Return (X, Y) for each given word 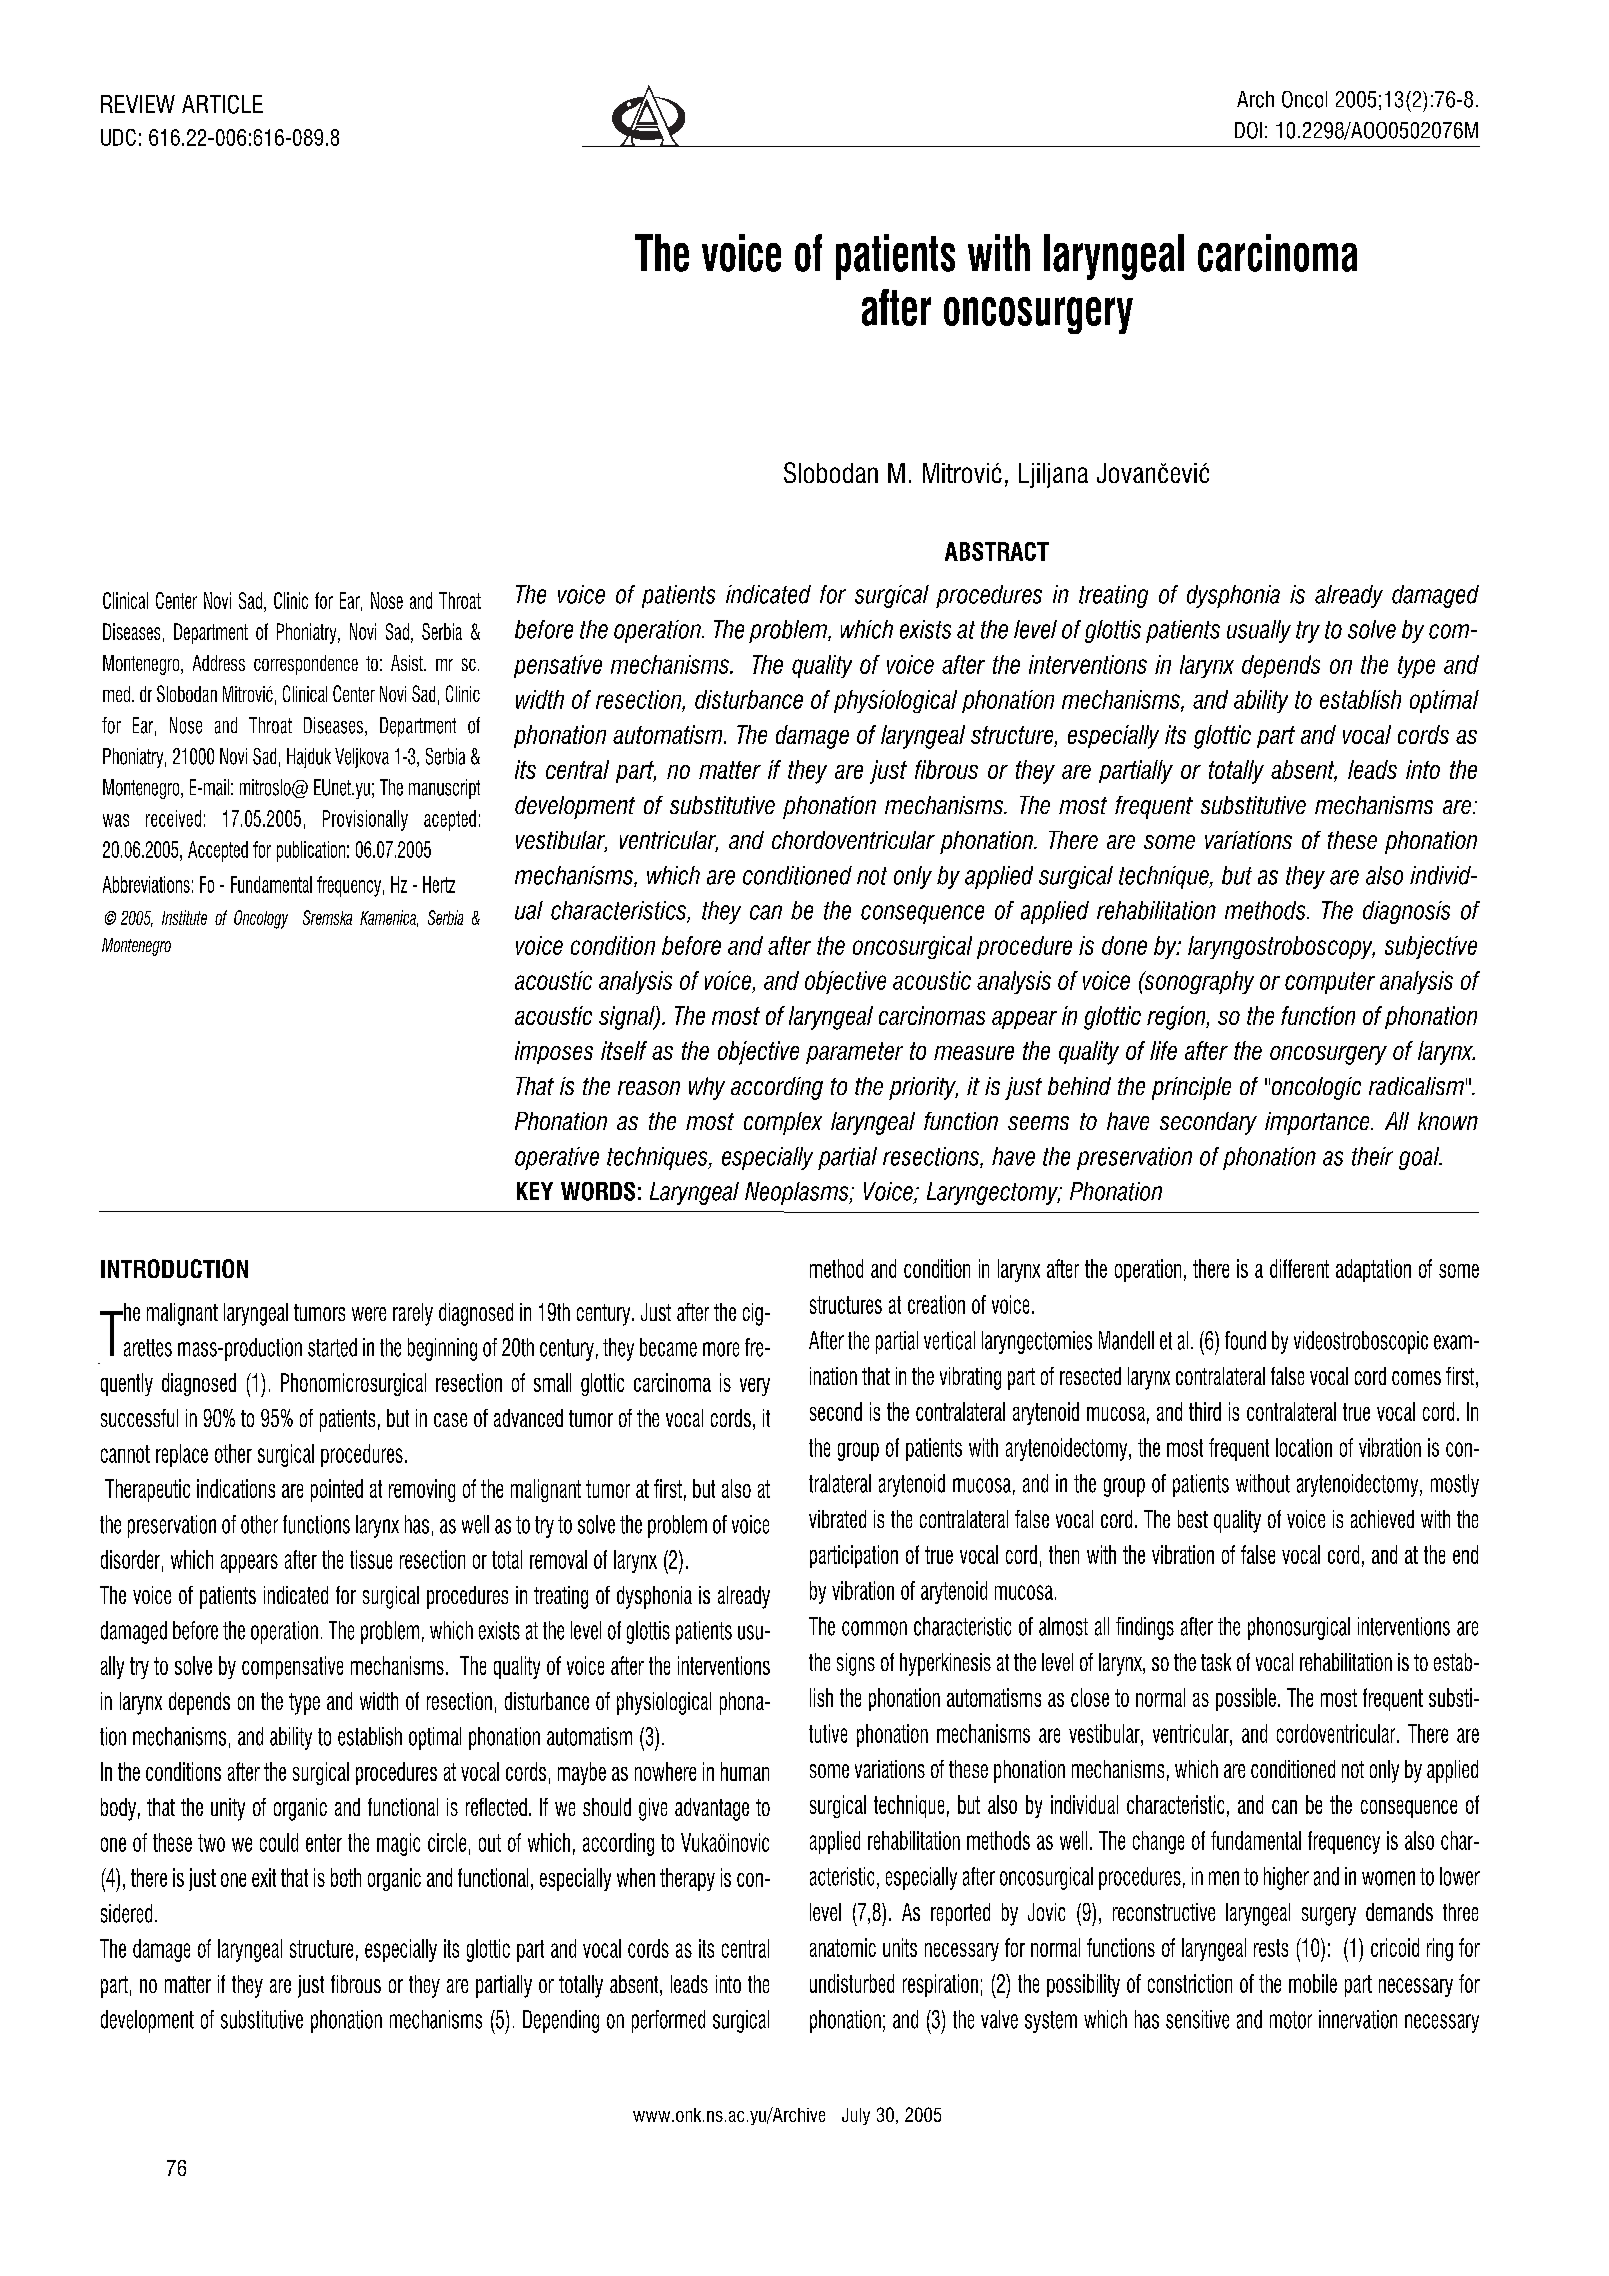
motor (1291, 2020)
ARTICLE (222, 104)
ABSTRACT (997, 551)
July (856, 2116)
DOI (1248, 130)
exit (264, 1877)
